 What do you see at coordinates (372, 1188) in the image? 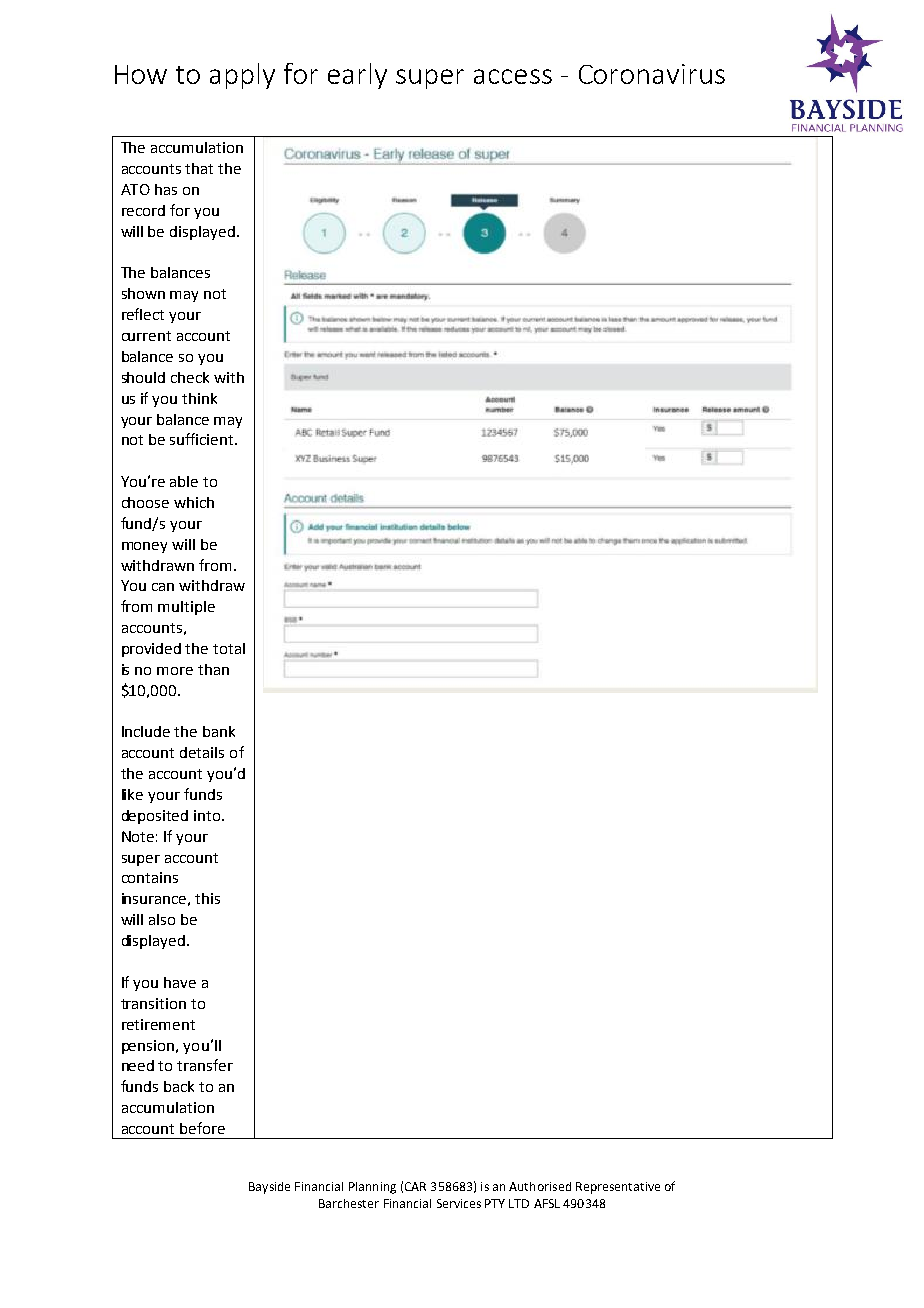
I see `Planning` at bounding box center [372, 1188].
